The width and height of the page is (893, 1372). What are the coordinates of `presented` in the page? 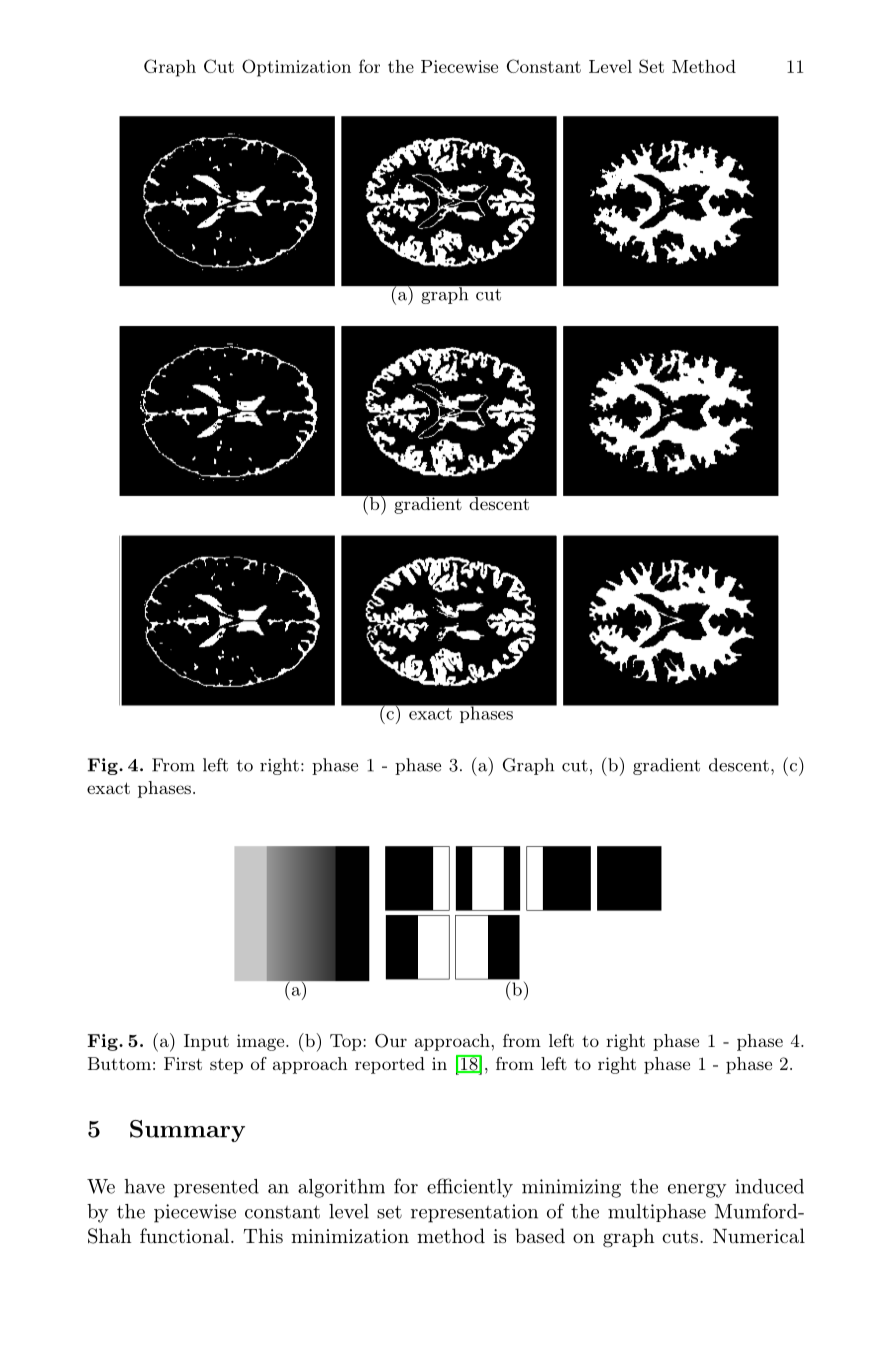 It's located at (216, 1188).
